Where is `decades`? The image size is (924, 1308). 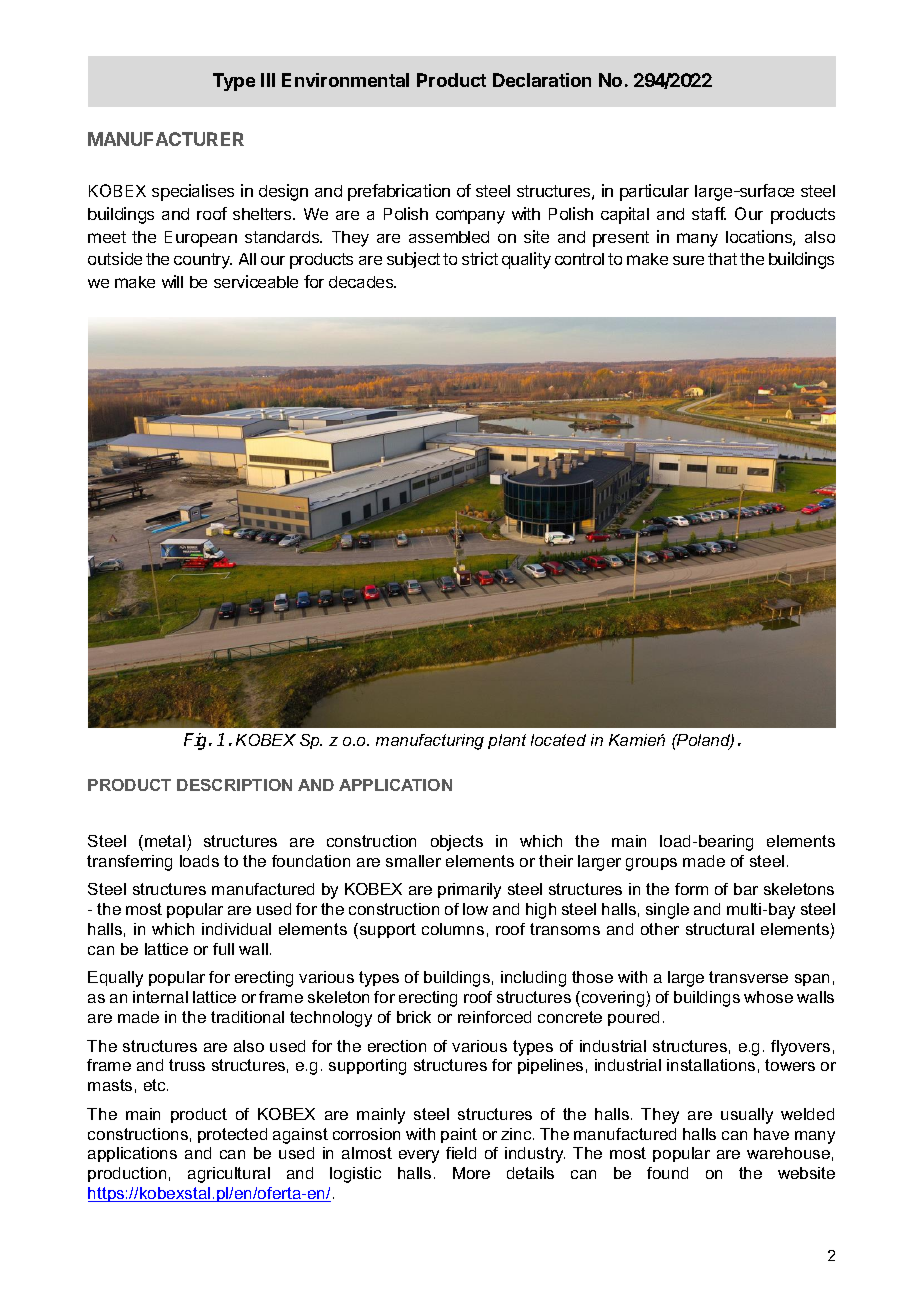 decades is located at coordinates (362, 282).
